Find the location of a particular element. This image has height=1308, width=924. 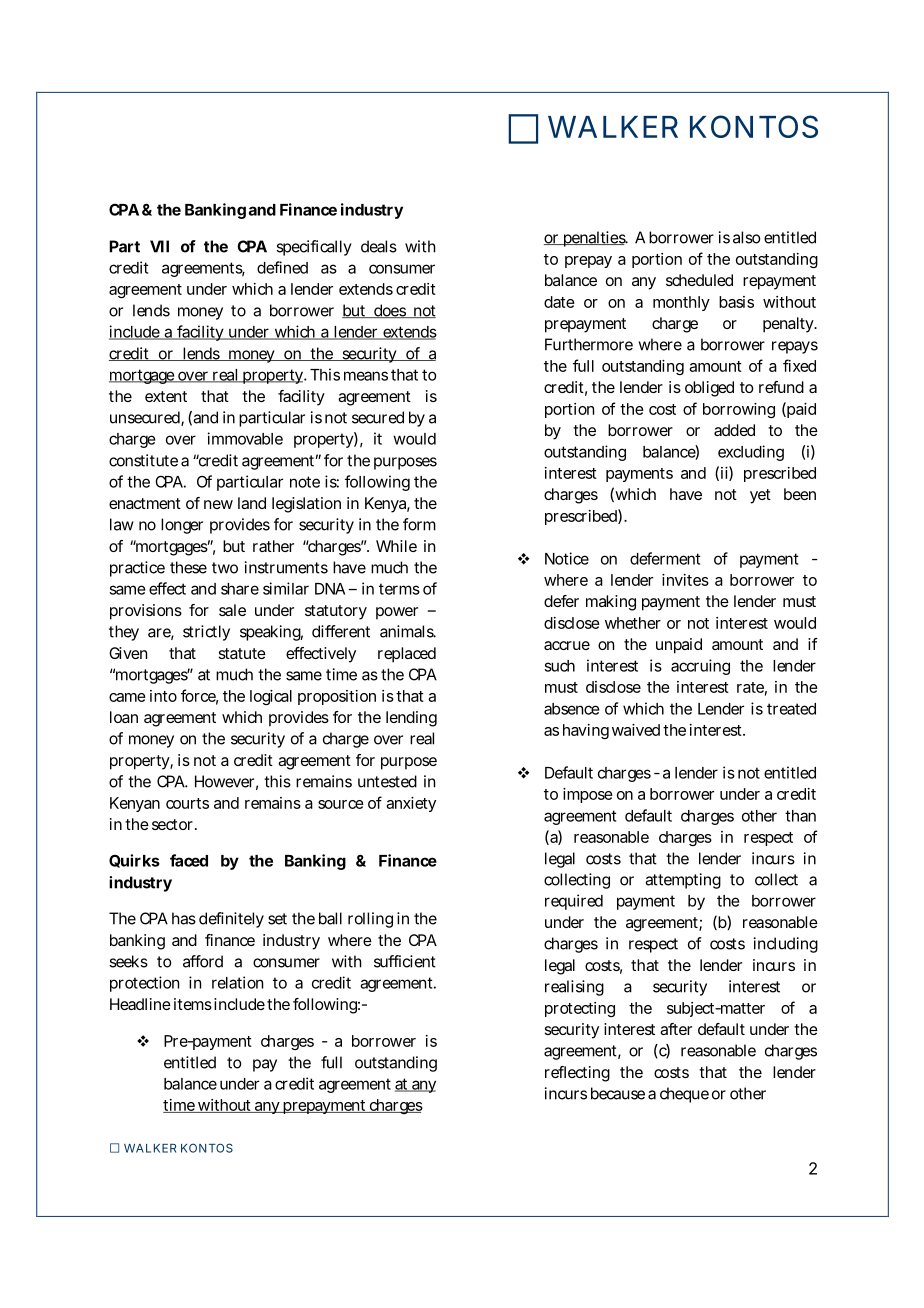

items is located at coordinates (193, 1004).
